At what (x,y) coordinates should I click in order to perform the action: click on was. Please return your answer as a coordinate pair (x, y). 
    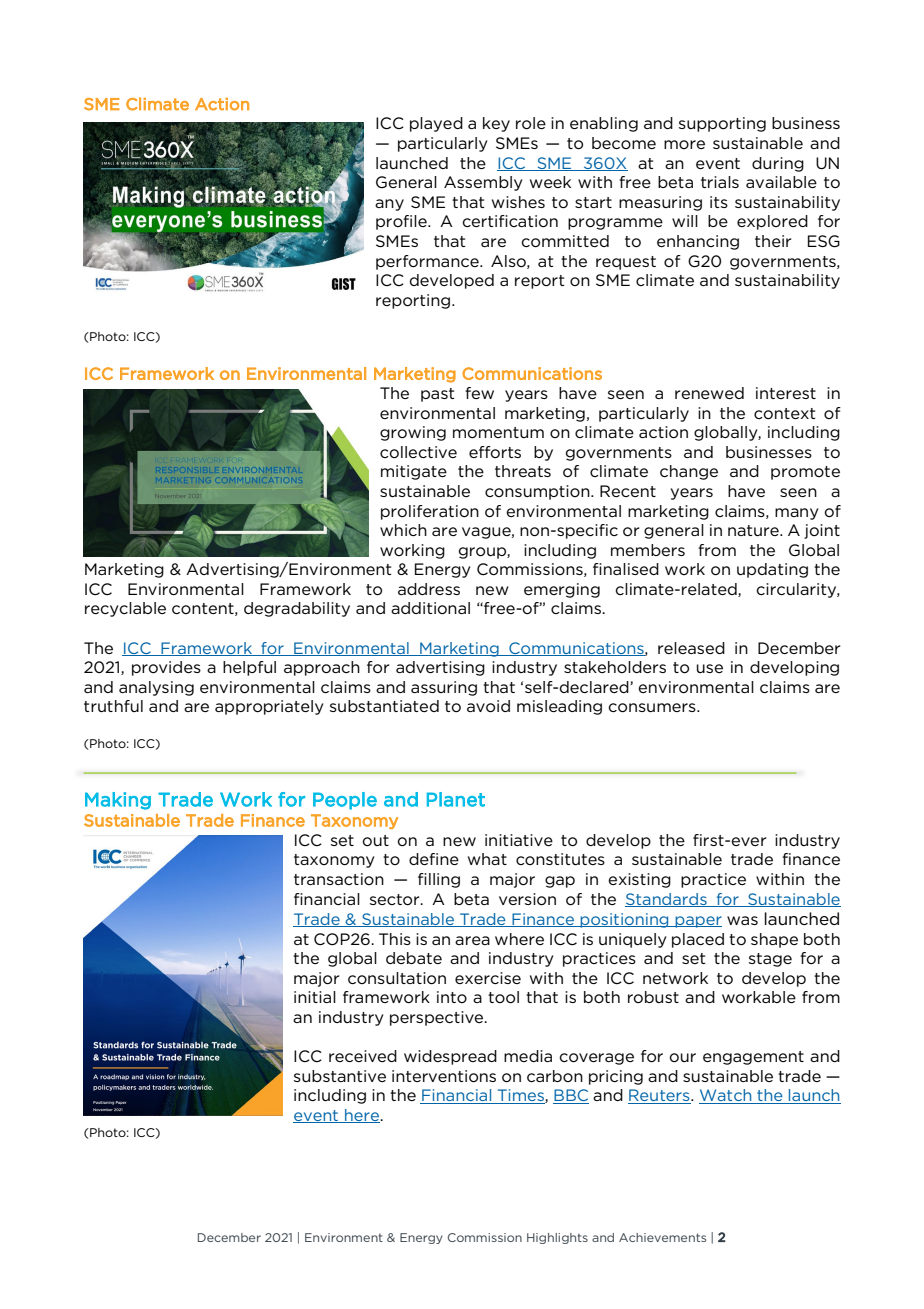
    Looking at the image, I should click on (742, 920).
